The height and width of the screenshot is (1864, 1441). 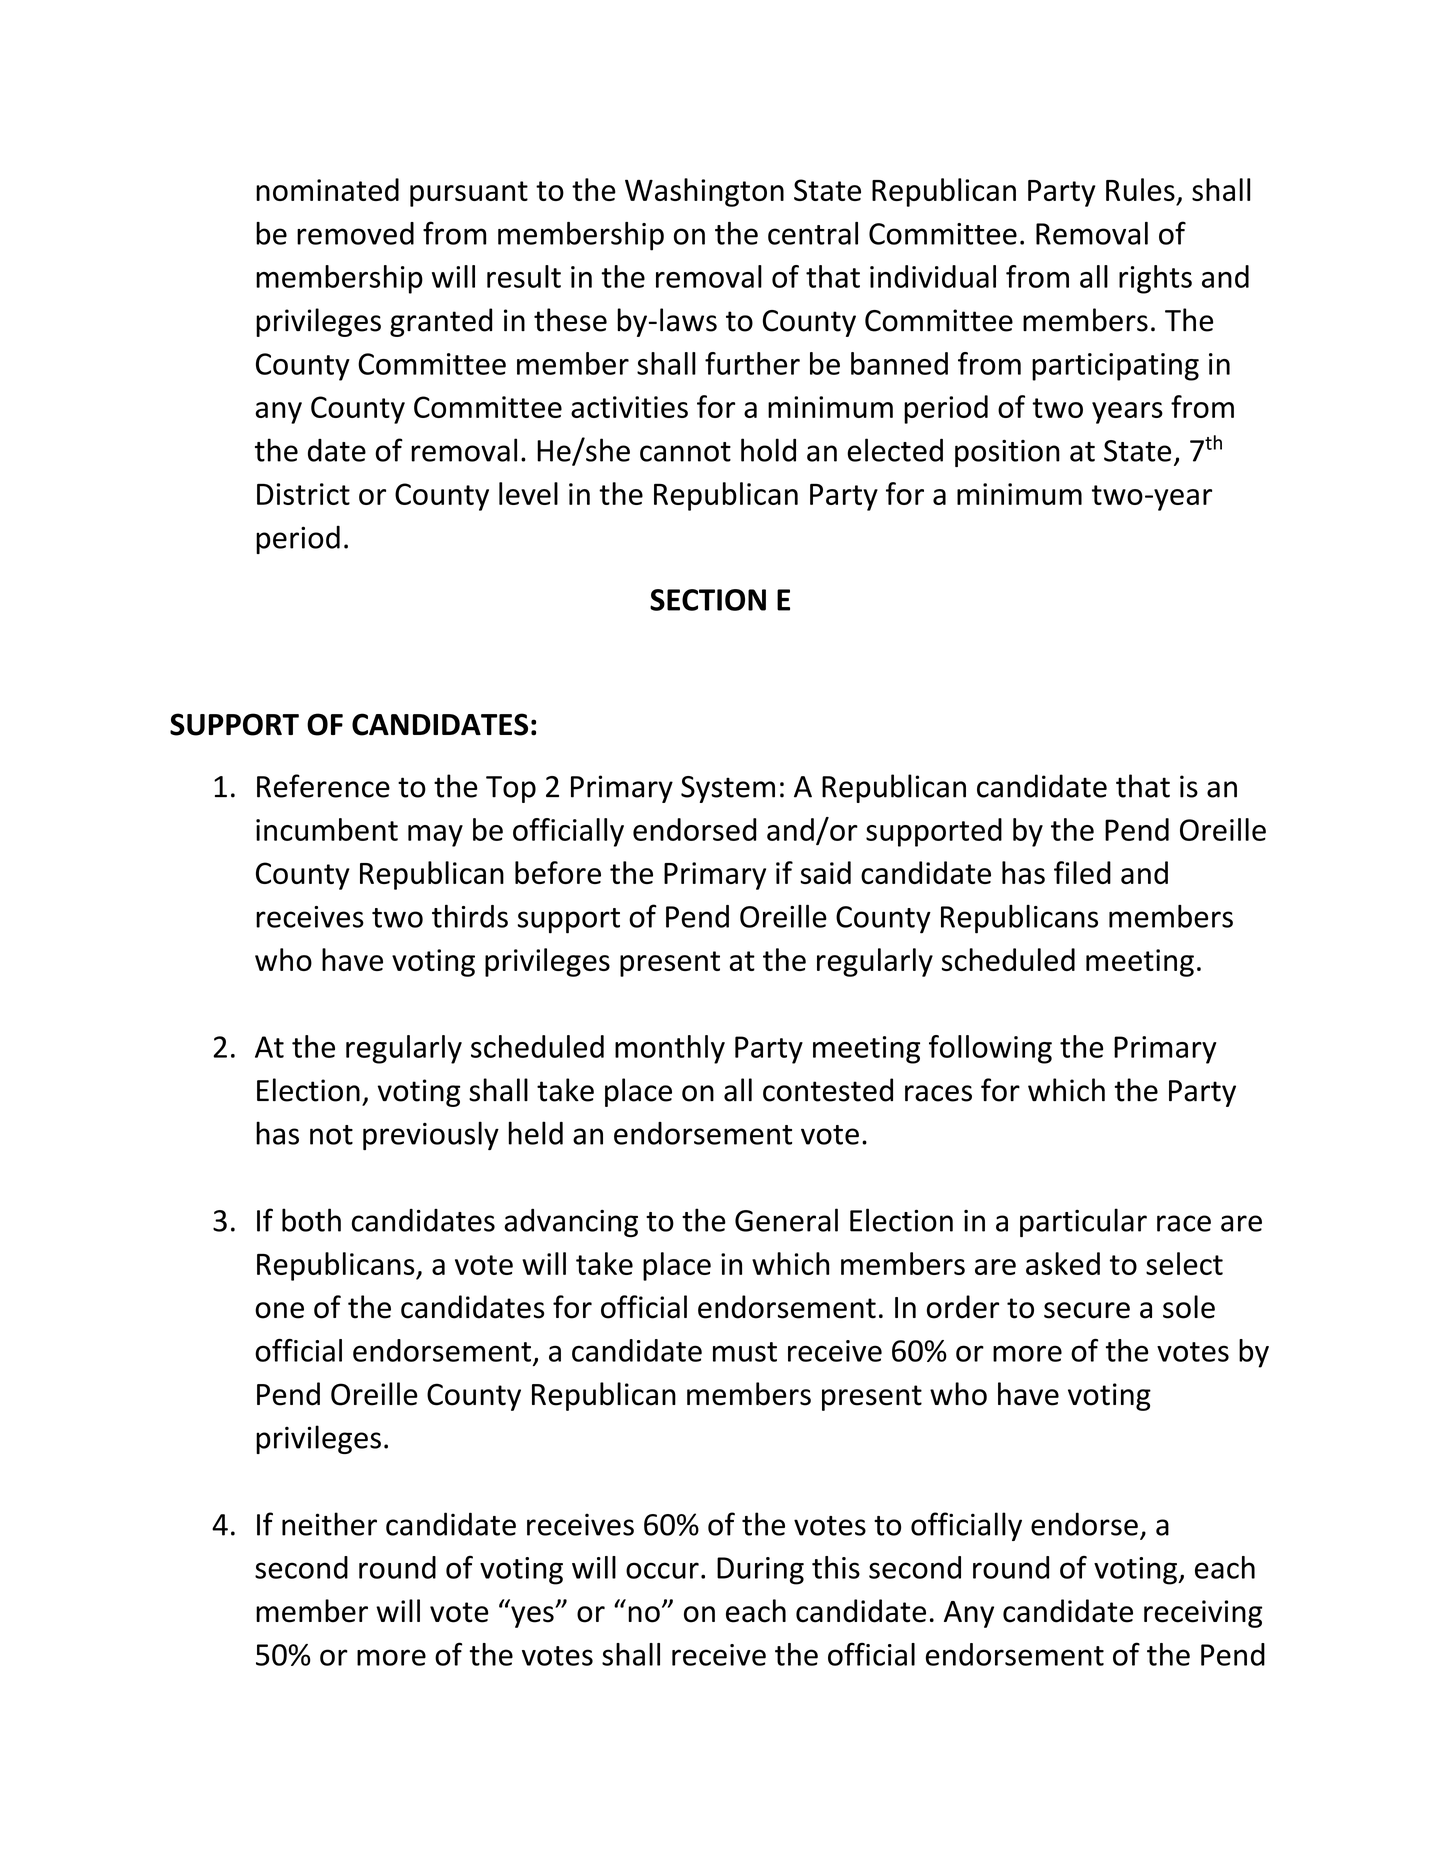 I want to click on Washington, so click(x=704, y=192).
